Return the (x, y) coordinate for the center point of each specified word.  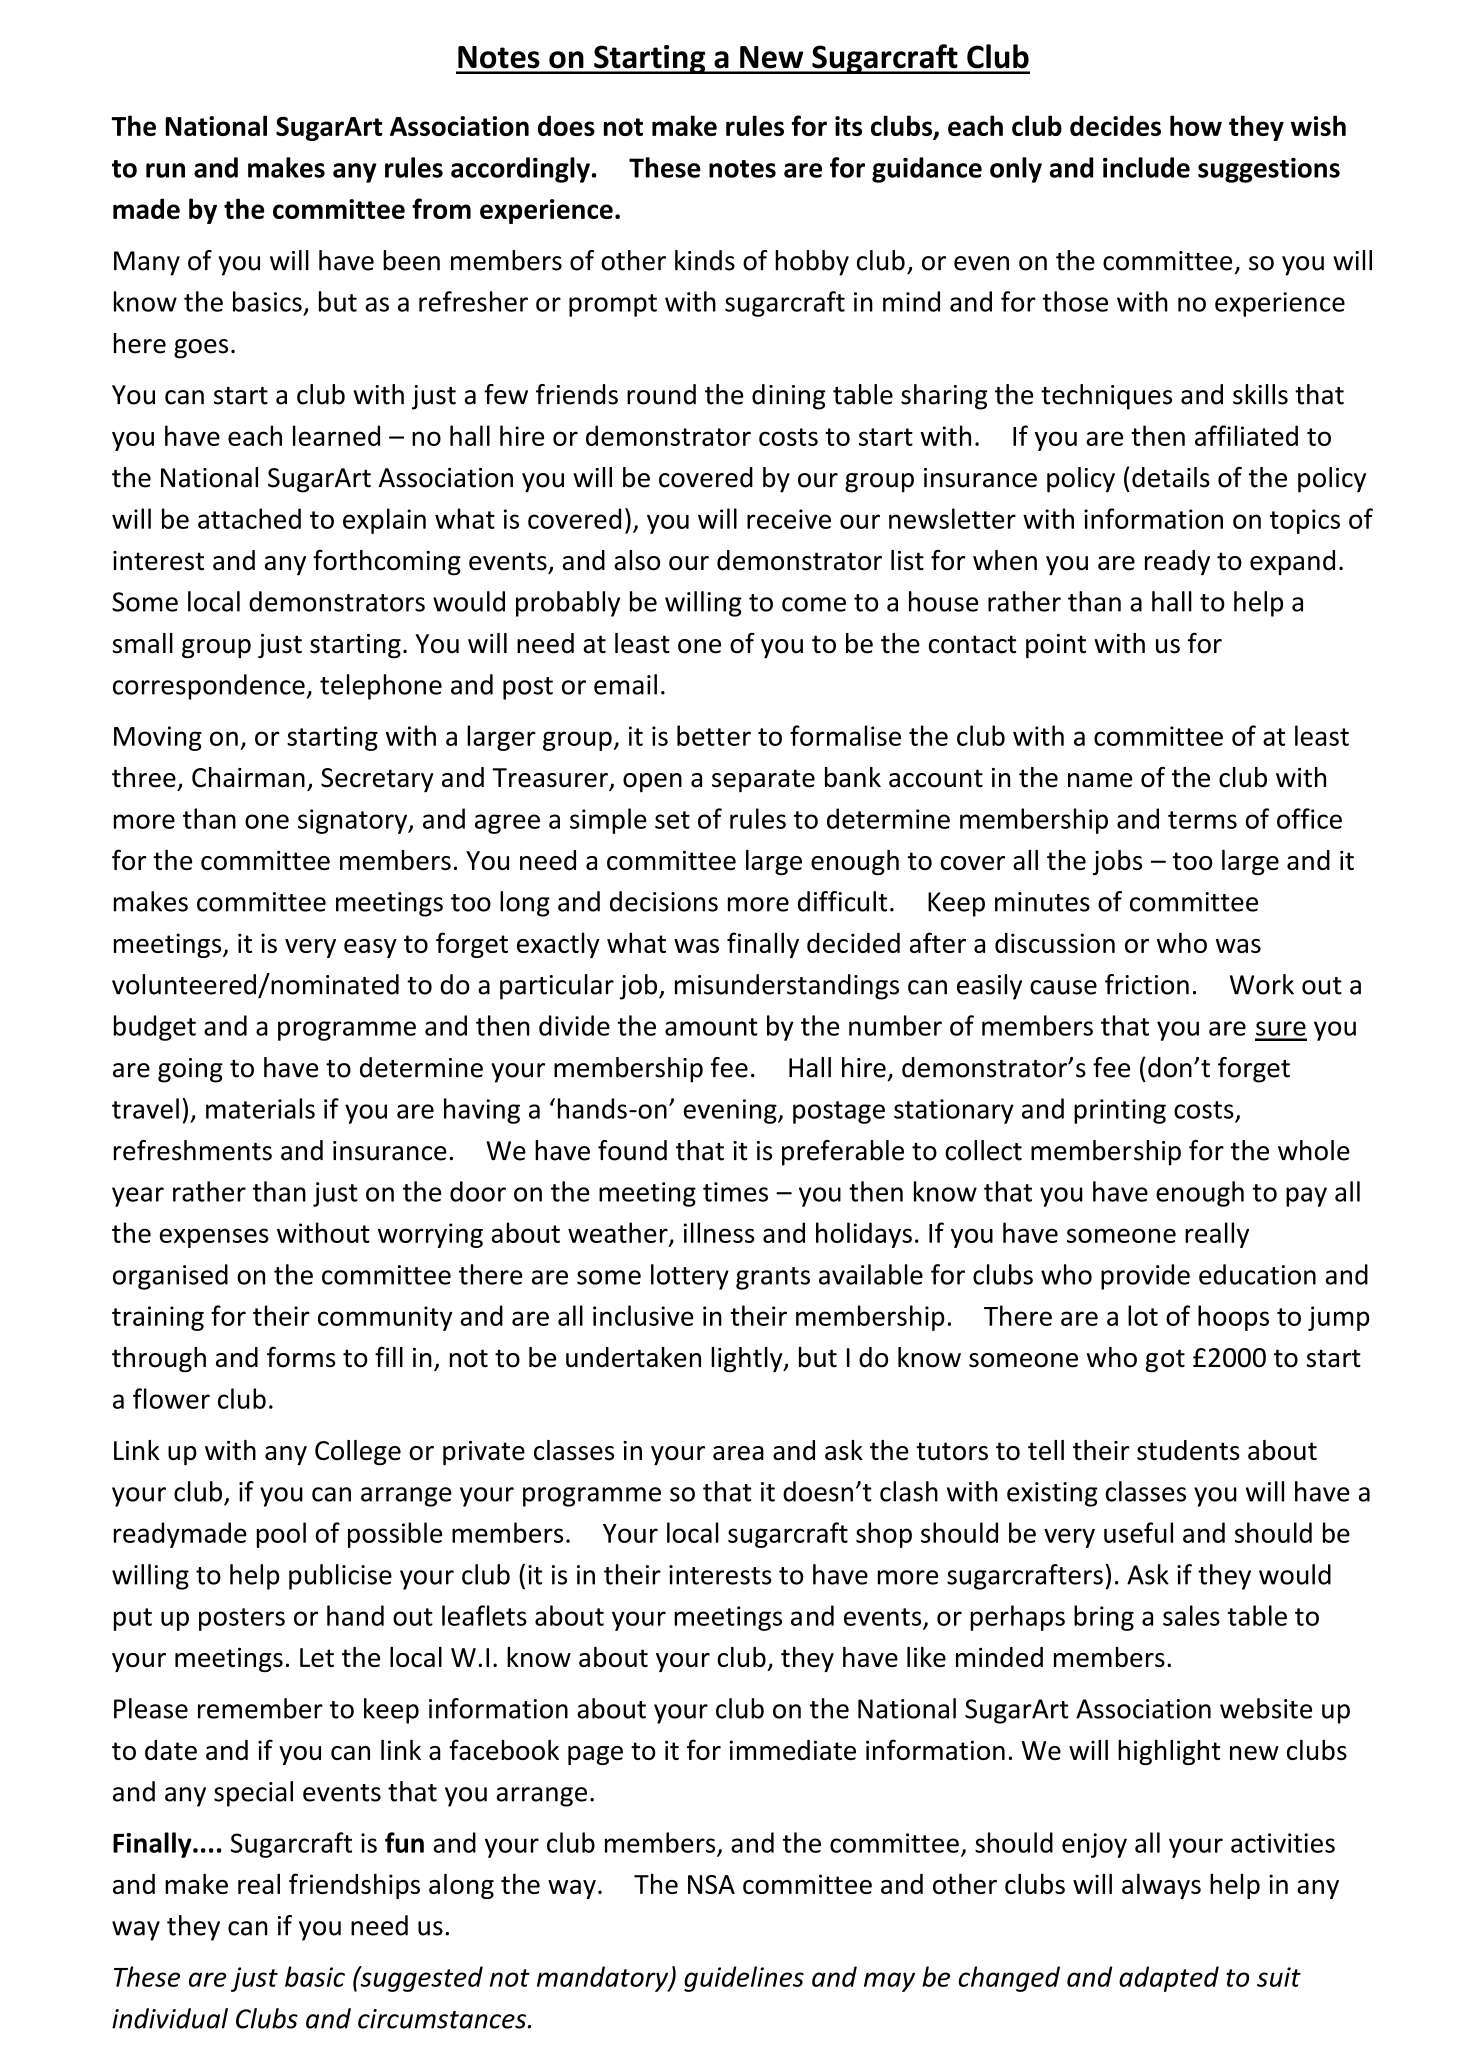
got (1165, 1361)
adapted (1169, 1979)
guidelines (744, 1979)
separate (763, 781)
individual (170, 2018)
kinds (705, 260)
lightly (748, 1360)
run (165, 170)
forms (301, 1357)
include (1146, 167)
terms (1202, 820)
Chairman (248, 777)
